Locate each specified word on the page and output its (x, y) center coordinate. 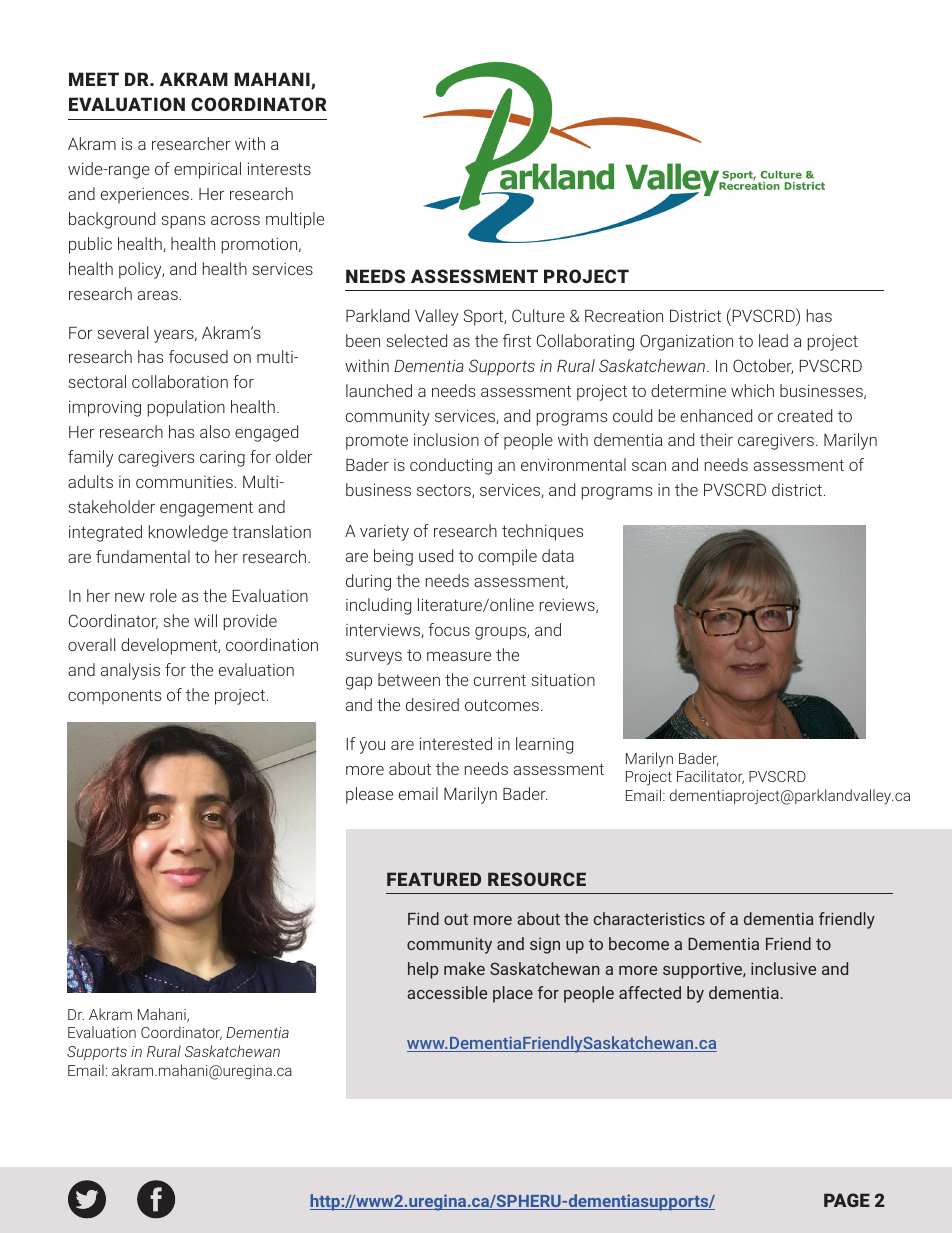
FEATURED (434, 879)
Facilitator (710, 777)
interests (279, 168)
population (186, 408)
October (763, 366)
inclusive (783, 968)
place (513, 994)
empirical (207, 170)
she (176, 620)
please (369, 795)
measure (459, 656)
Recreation (624, 316)
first (517, 340)
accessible (447, 992)
